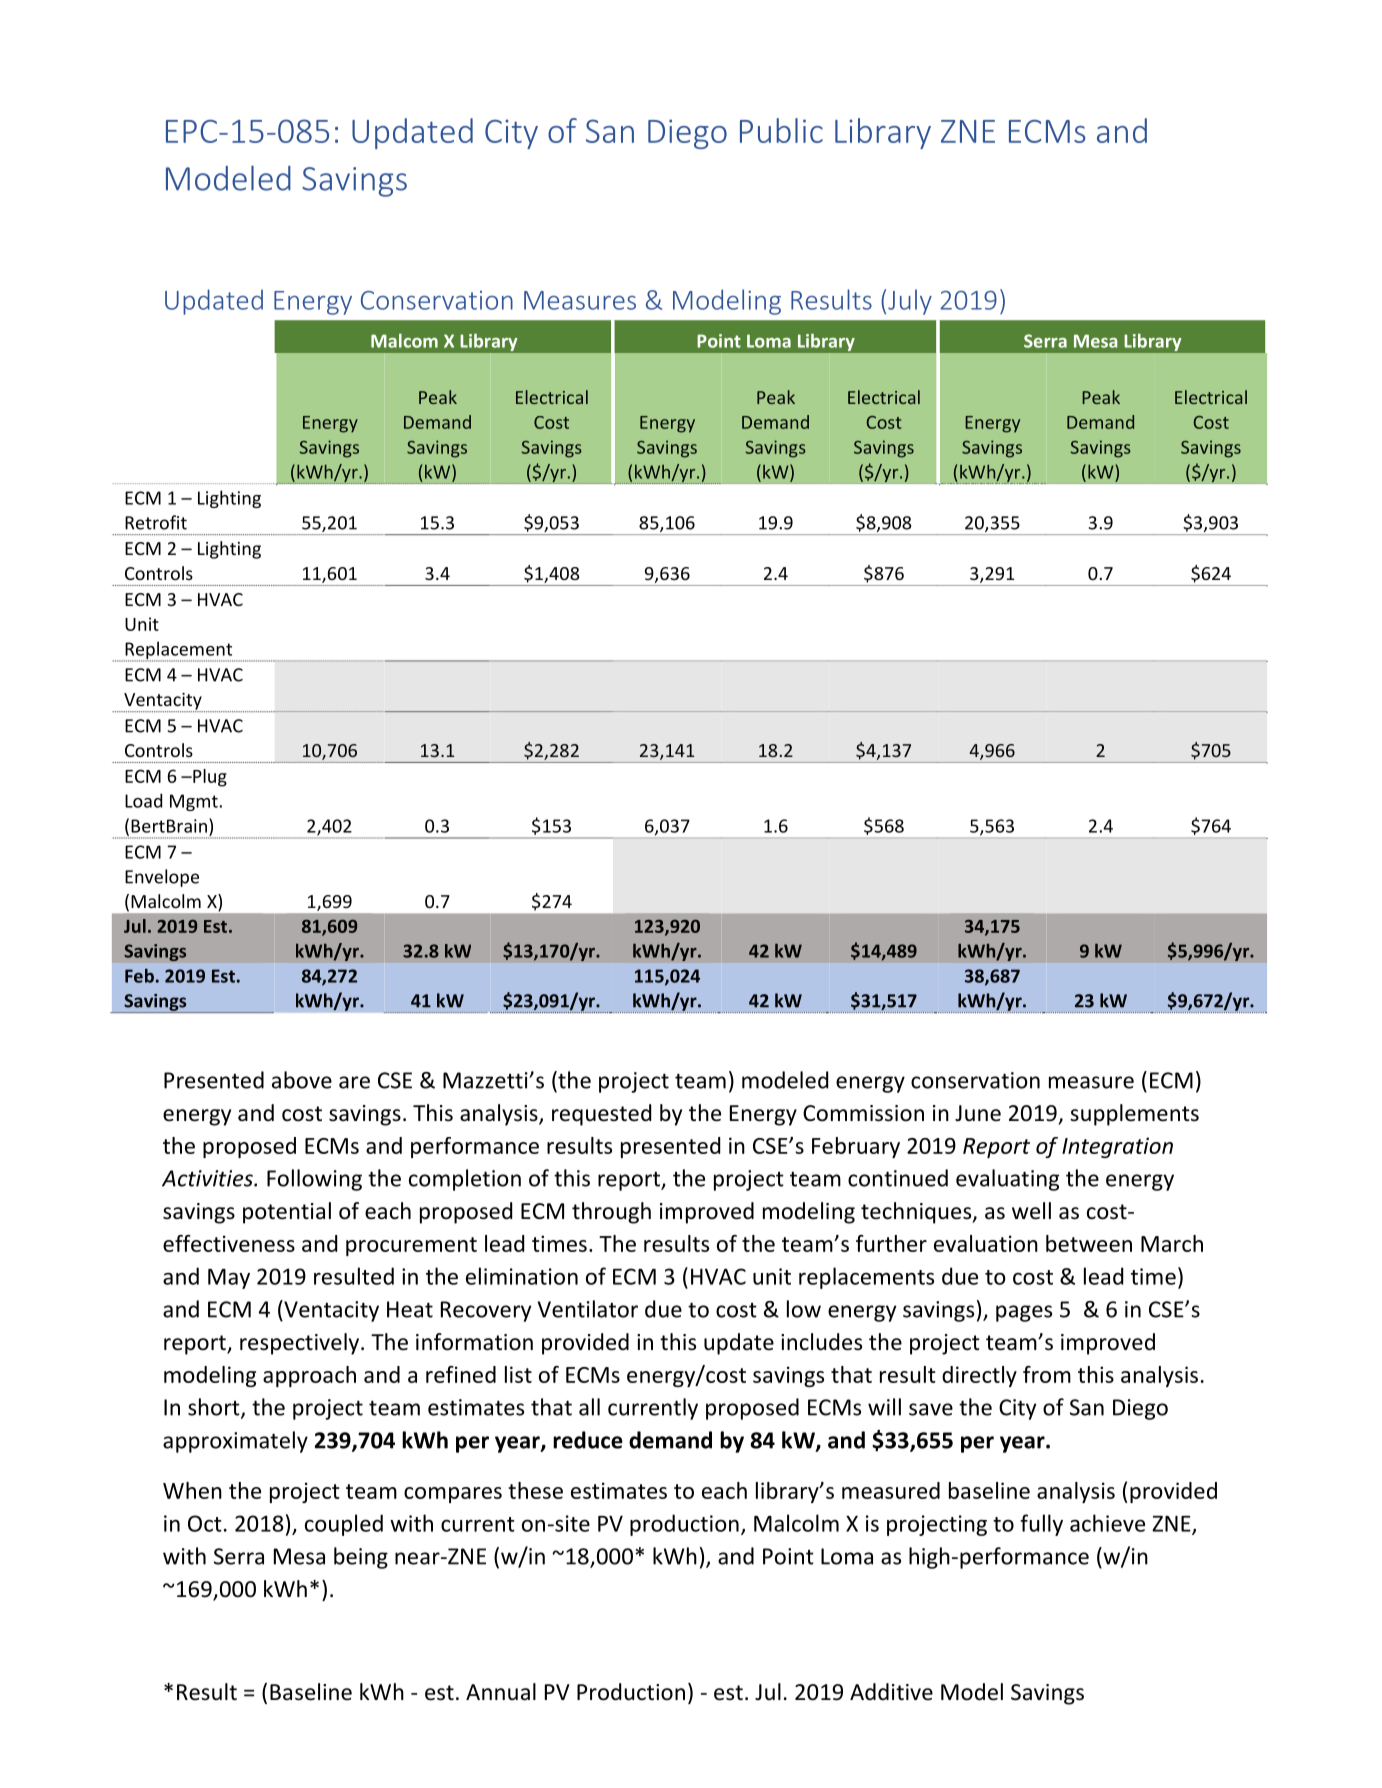 This page has width=1382, height=1788. I want to click on Malcom, so click(404, 341).
